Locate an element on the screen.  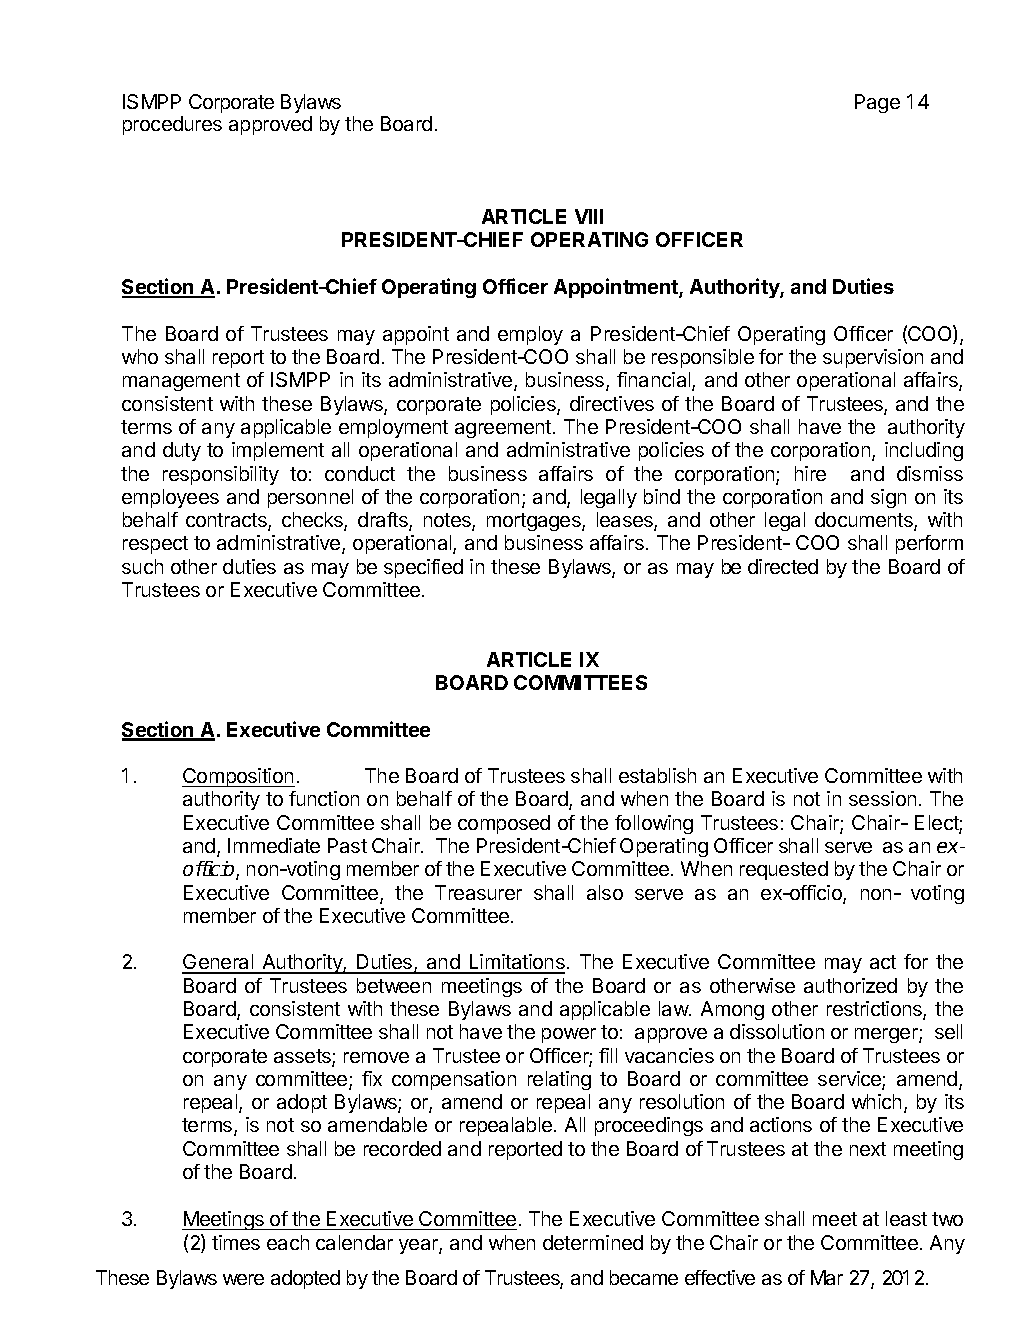
times is located at coordinates (236, 1242).
